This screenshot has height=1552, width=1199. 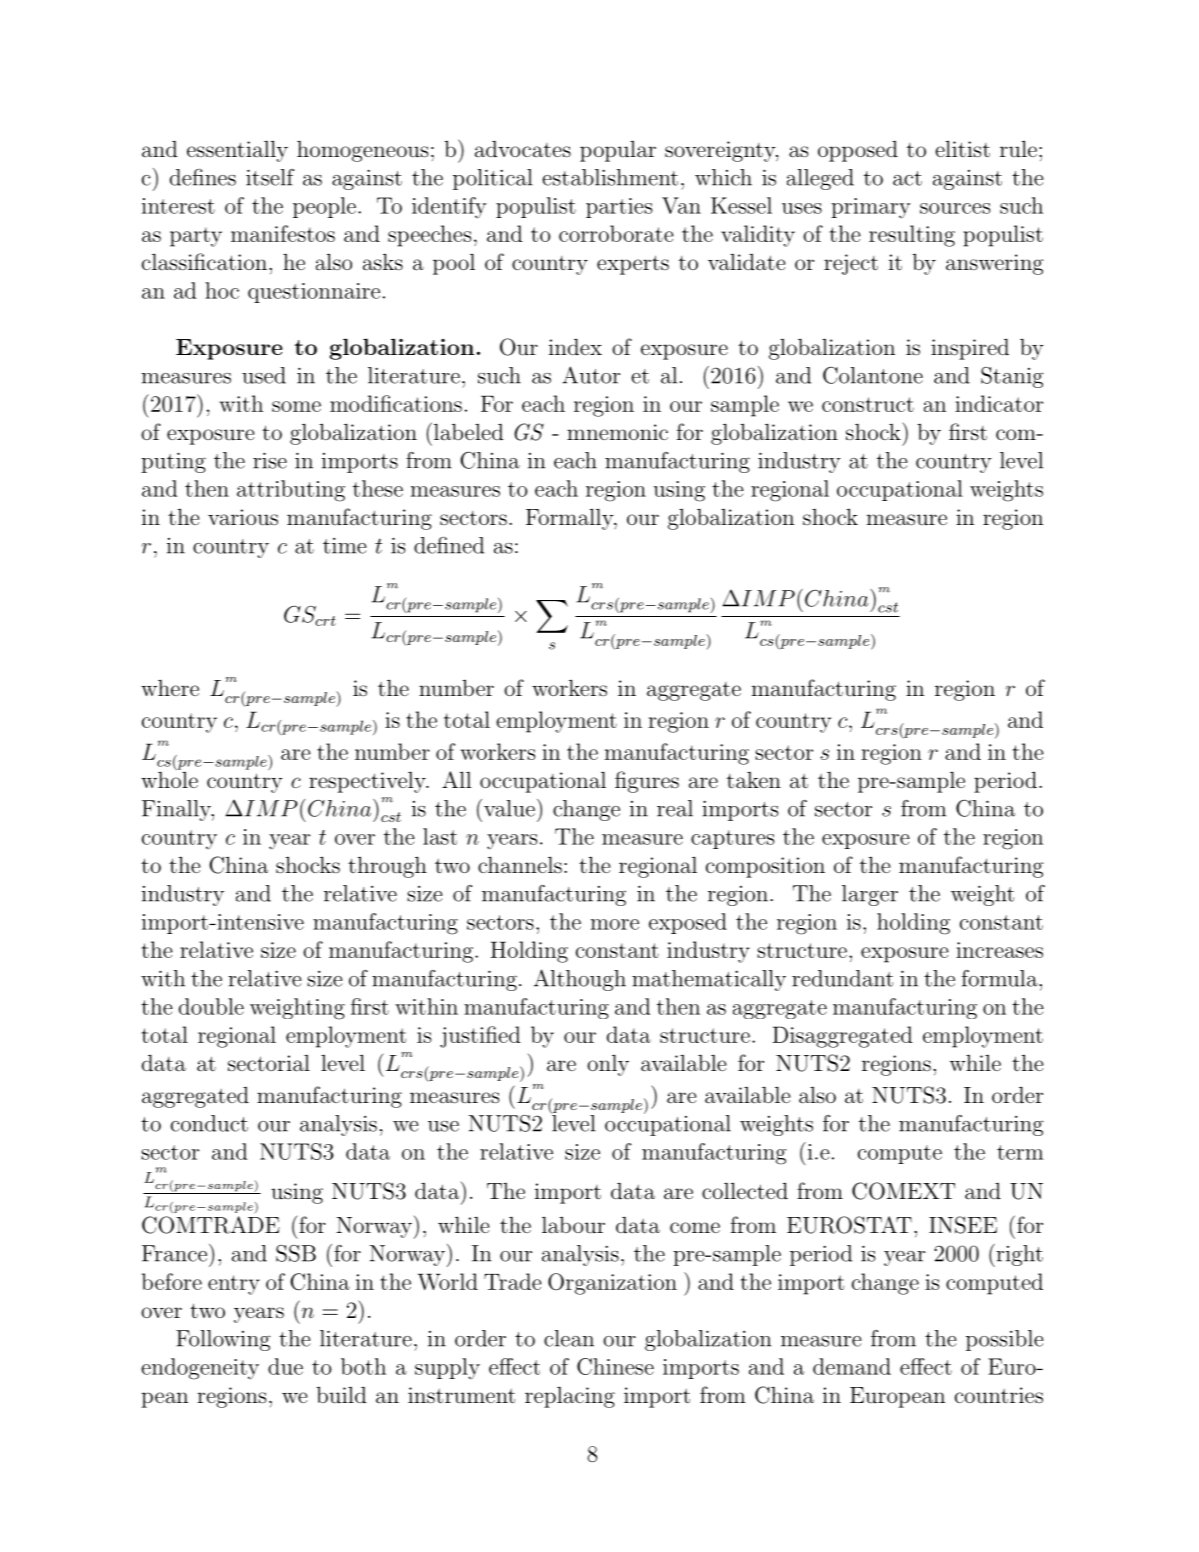 I want to click on Chinese, so click(x=615, y=1366).
